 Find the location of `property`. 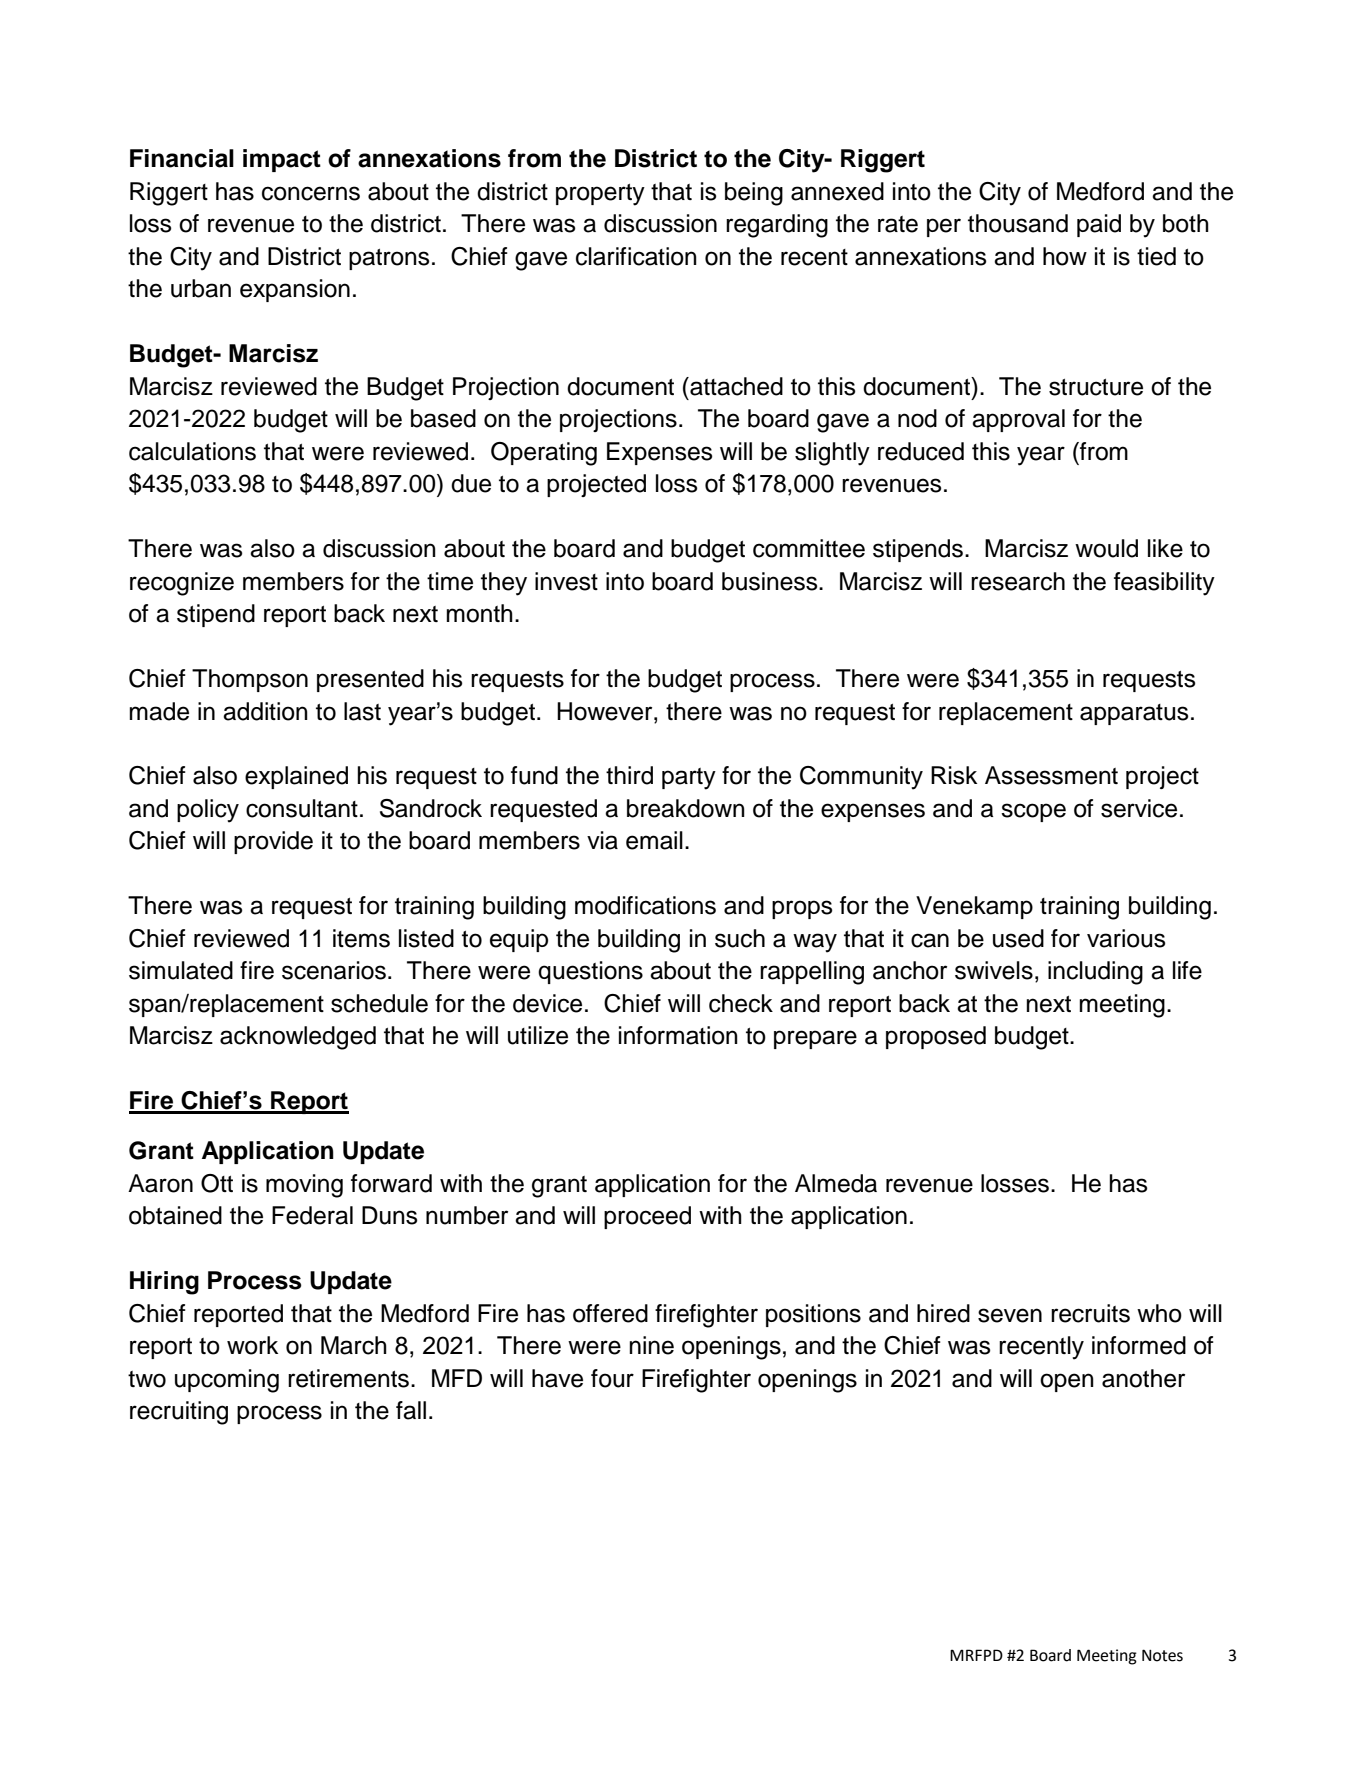

property is located at coordinates (600, 195).
